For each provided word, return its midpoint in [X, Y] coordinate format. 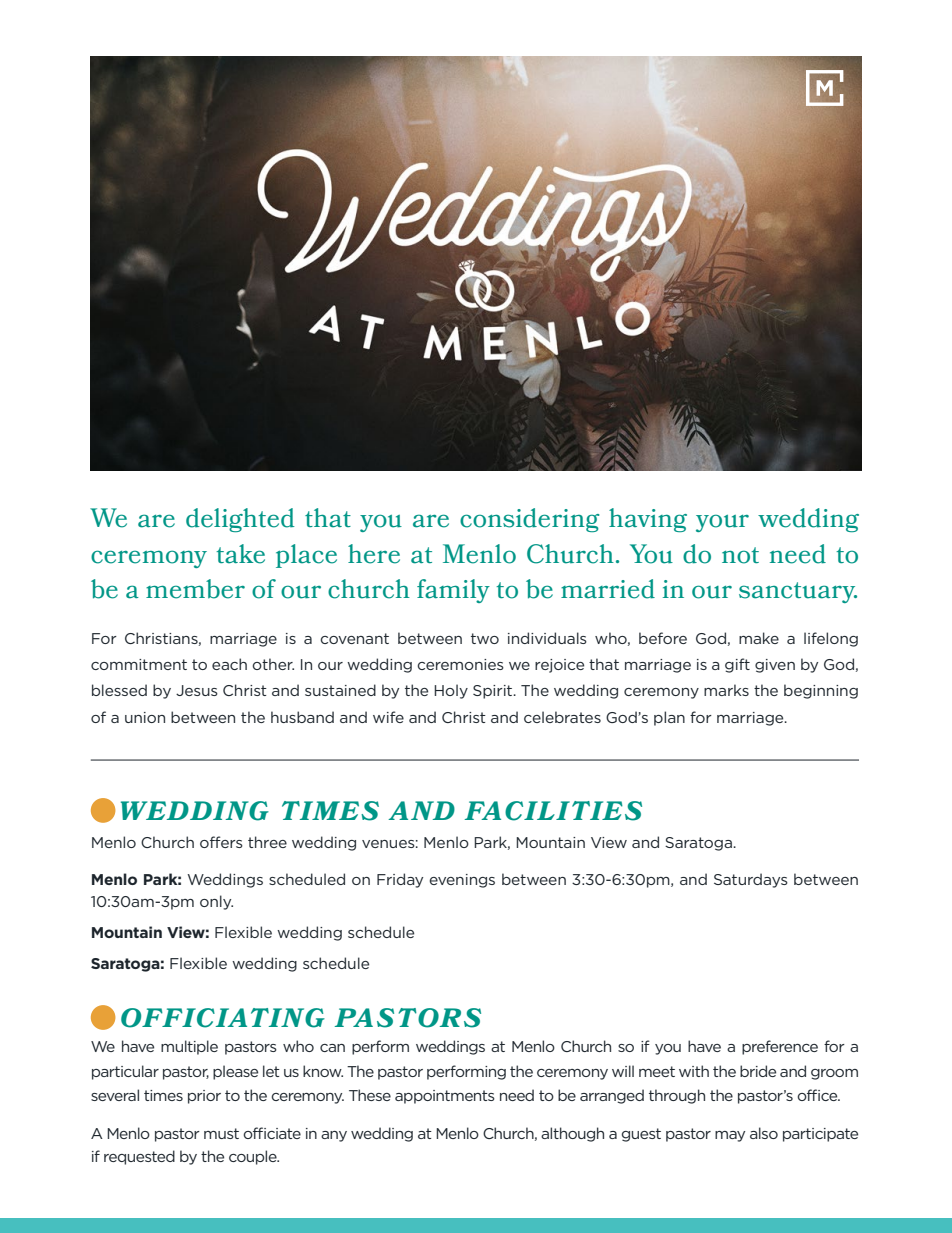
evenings [462, 881]
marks [726, 690]
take [240, 554]
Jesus [197, 690]
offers [221, 842]
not [740, 555]
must [221, 1133]
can [332, 1048]
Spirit [494, 692]
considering [529, 520]
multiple [189, 1047]
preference [780, 1047]
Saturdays [751, 880]
